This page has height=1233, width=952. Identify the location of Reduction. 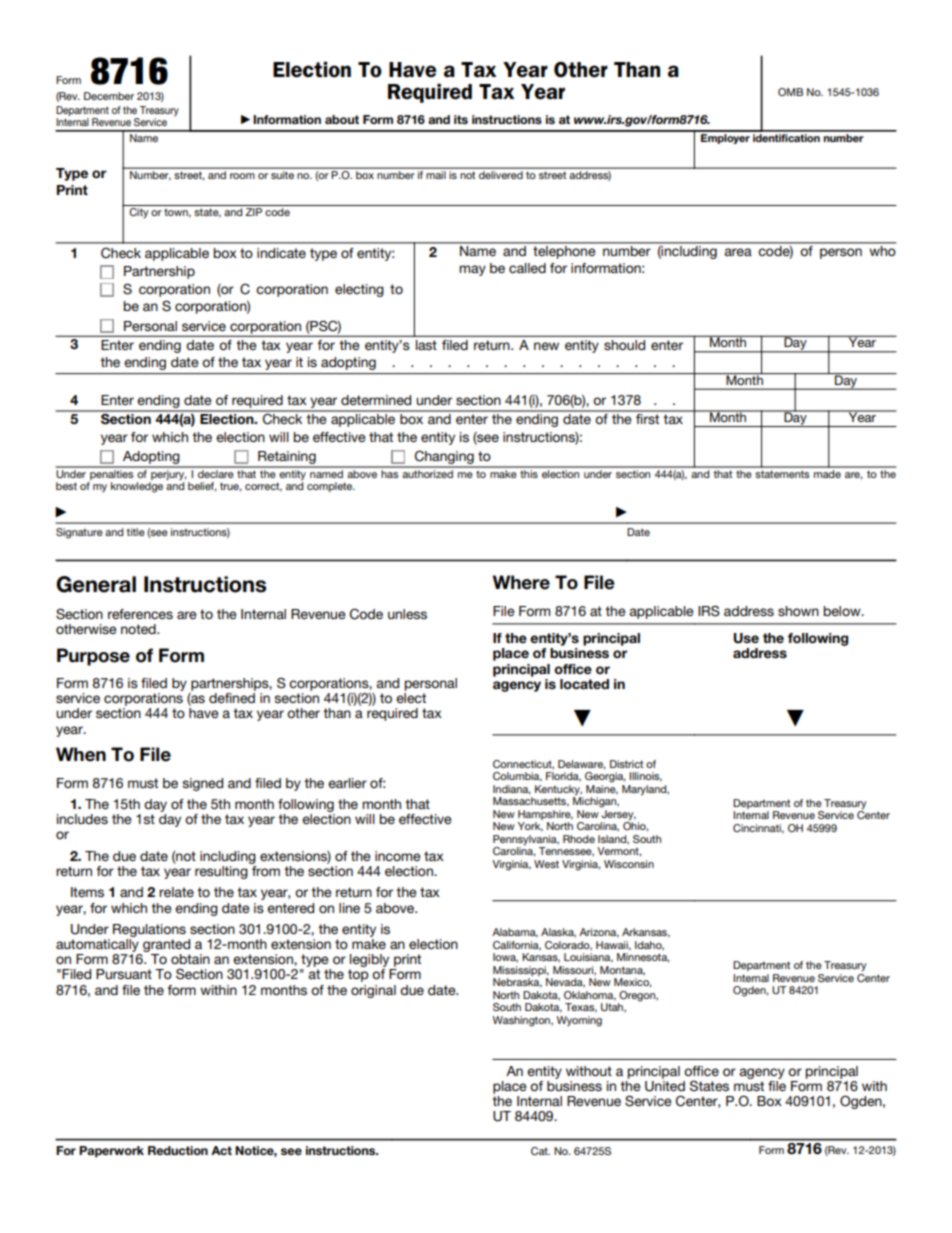
(178, 1150).
